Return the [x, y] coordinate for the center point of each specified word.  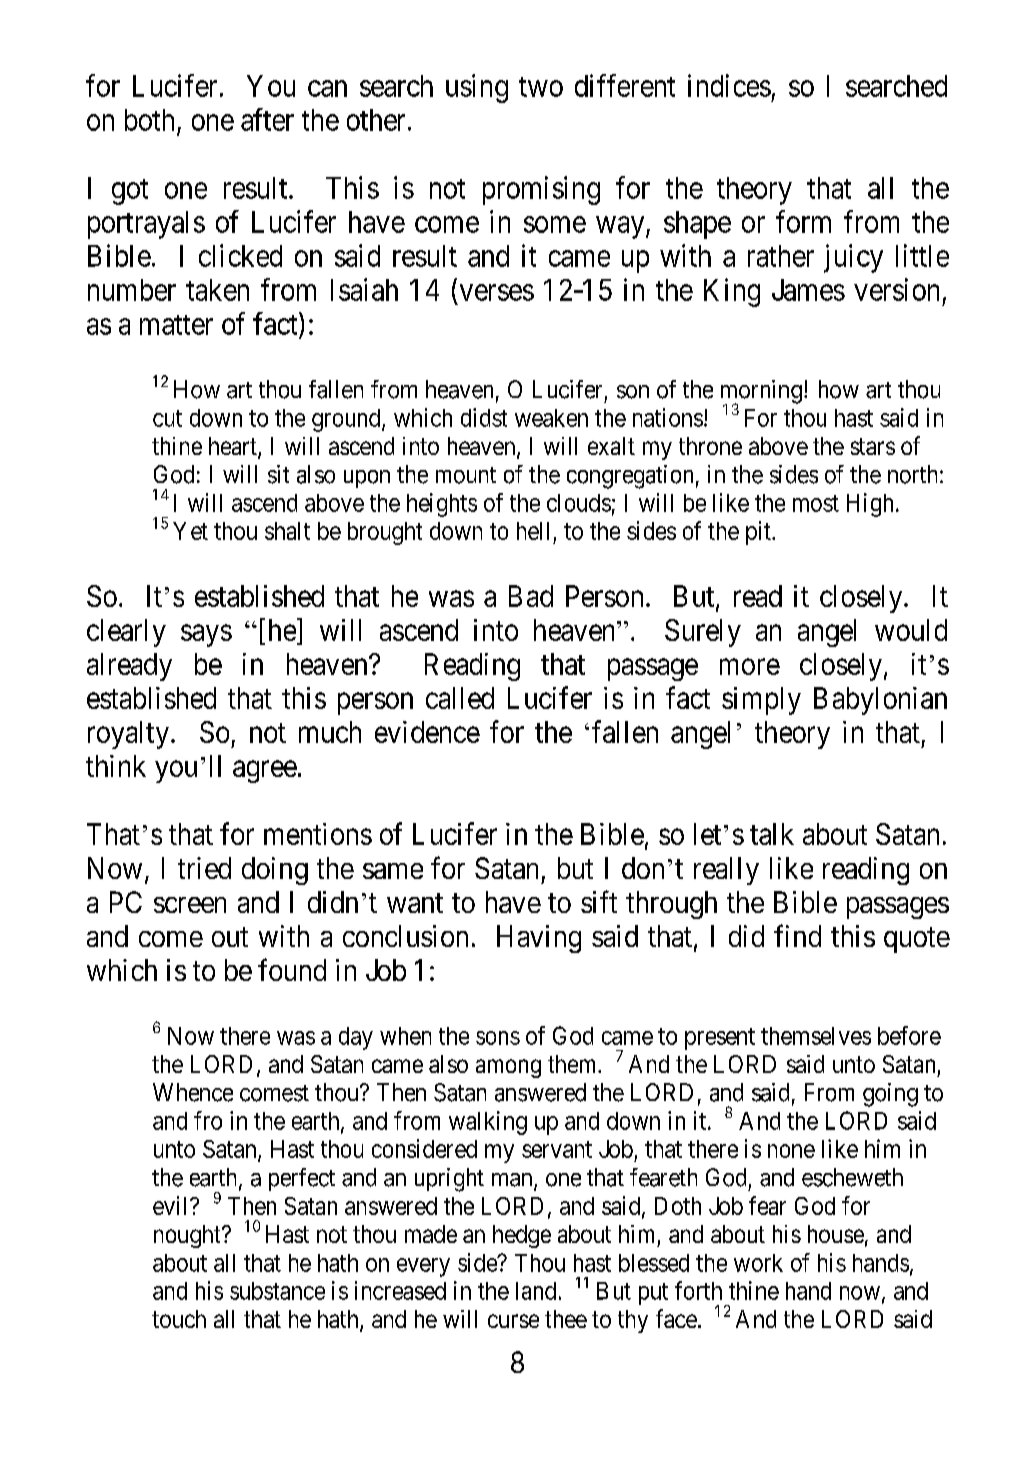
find [797, 935]
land [536, 1291]
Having [539, 939]
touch [179, 1319]
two [541, 87]
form [803, 221]
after [267, 119]
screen [190, 905]
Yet [190, 531]
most [816, 503]
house [836, 1234]
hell [533, 531]
